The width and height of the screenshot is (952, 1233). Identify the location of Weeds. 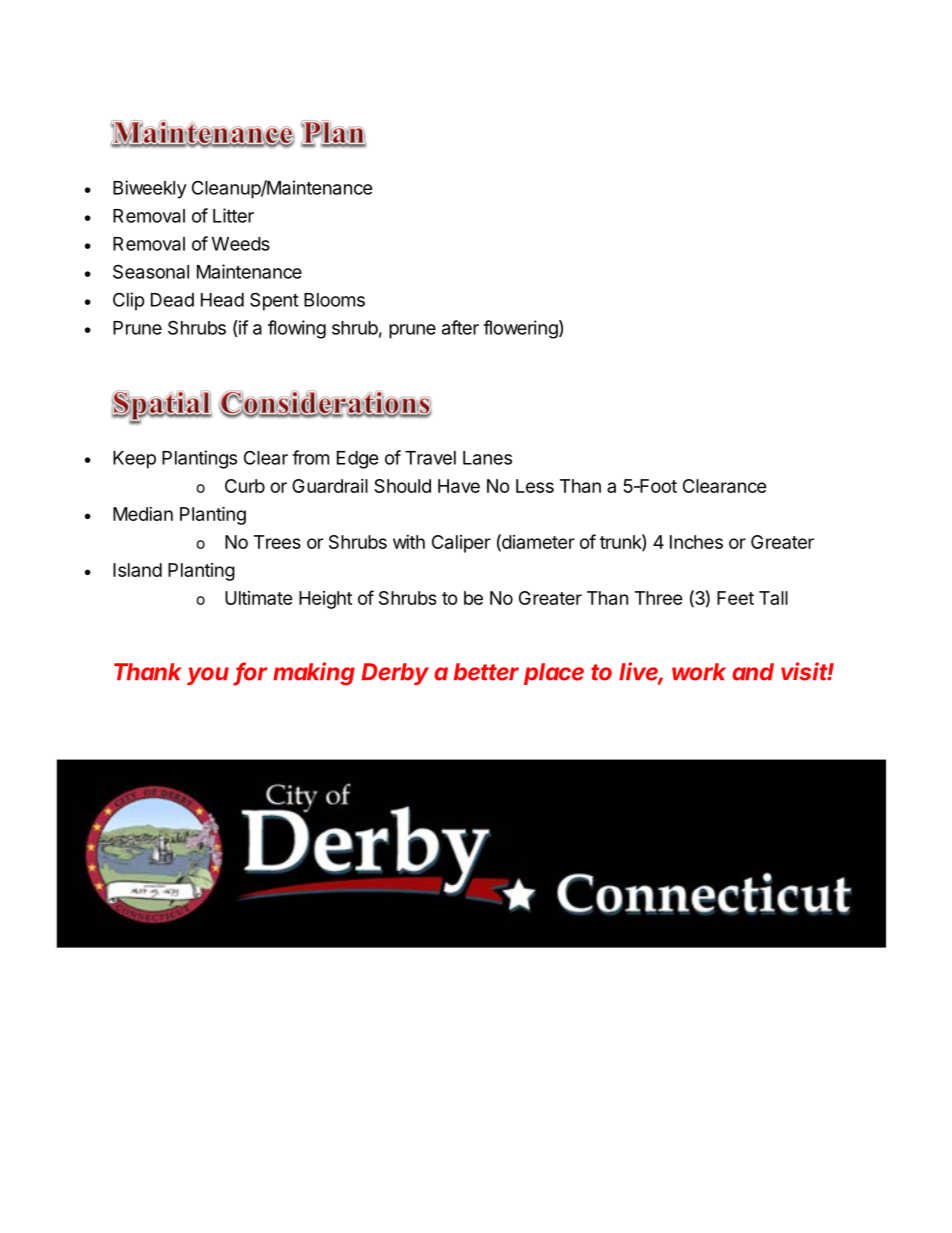
(241, 244).
